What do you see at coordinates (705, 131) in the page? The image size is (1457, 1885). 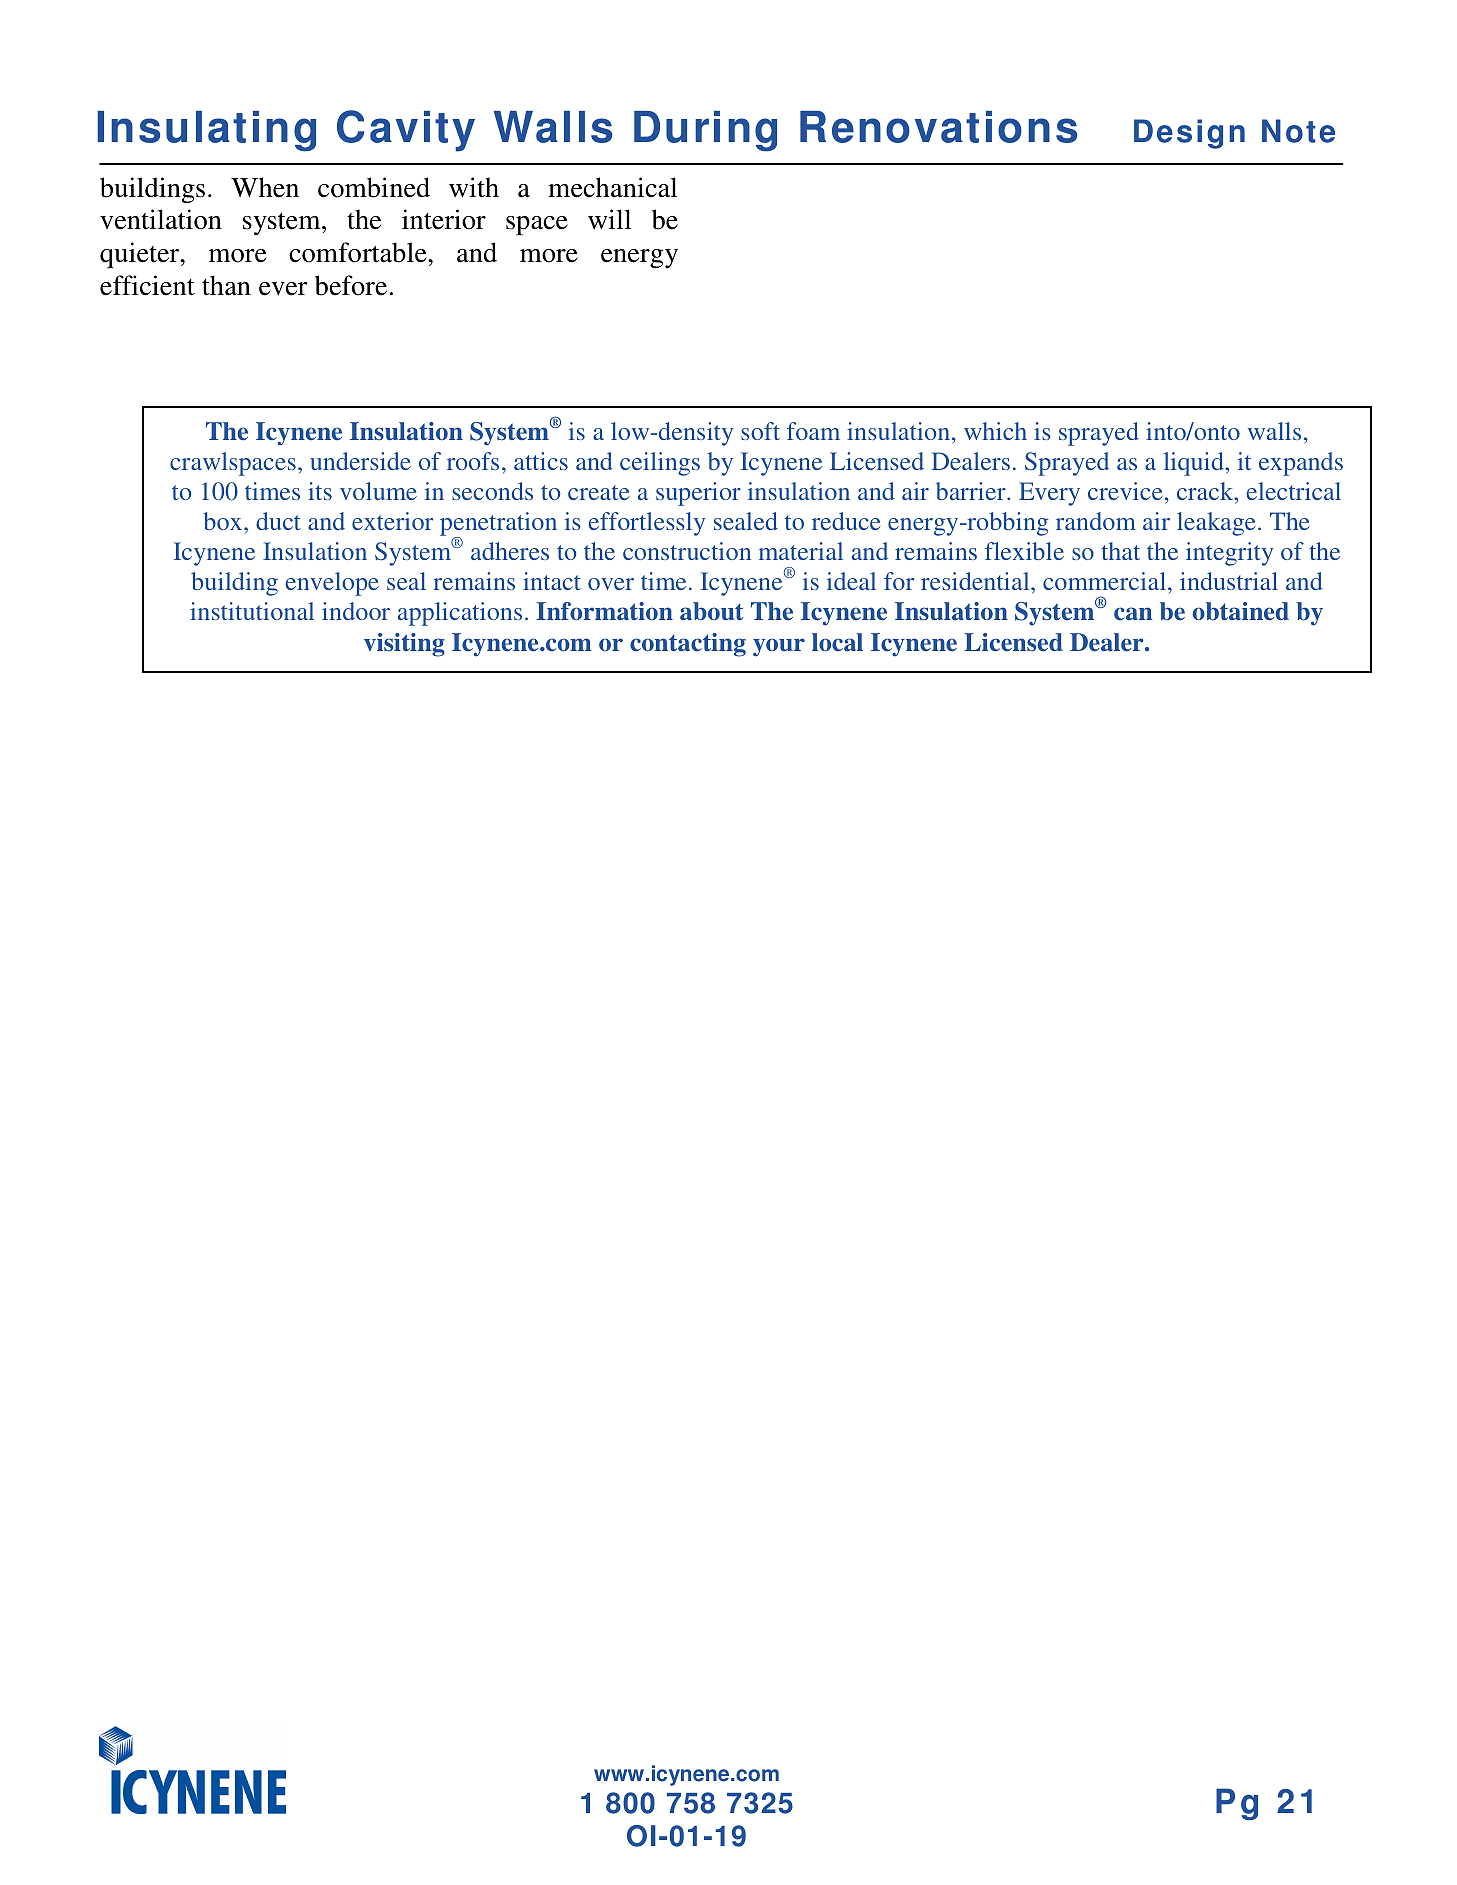 I see `During` at bounding box center [705, 131].
